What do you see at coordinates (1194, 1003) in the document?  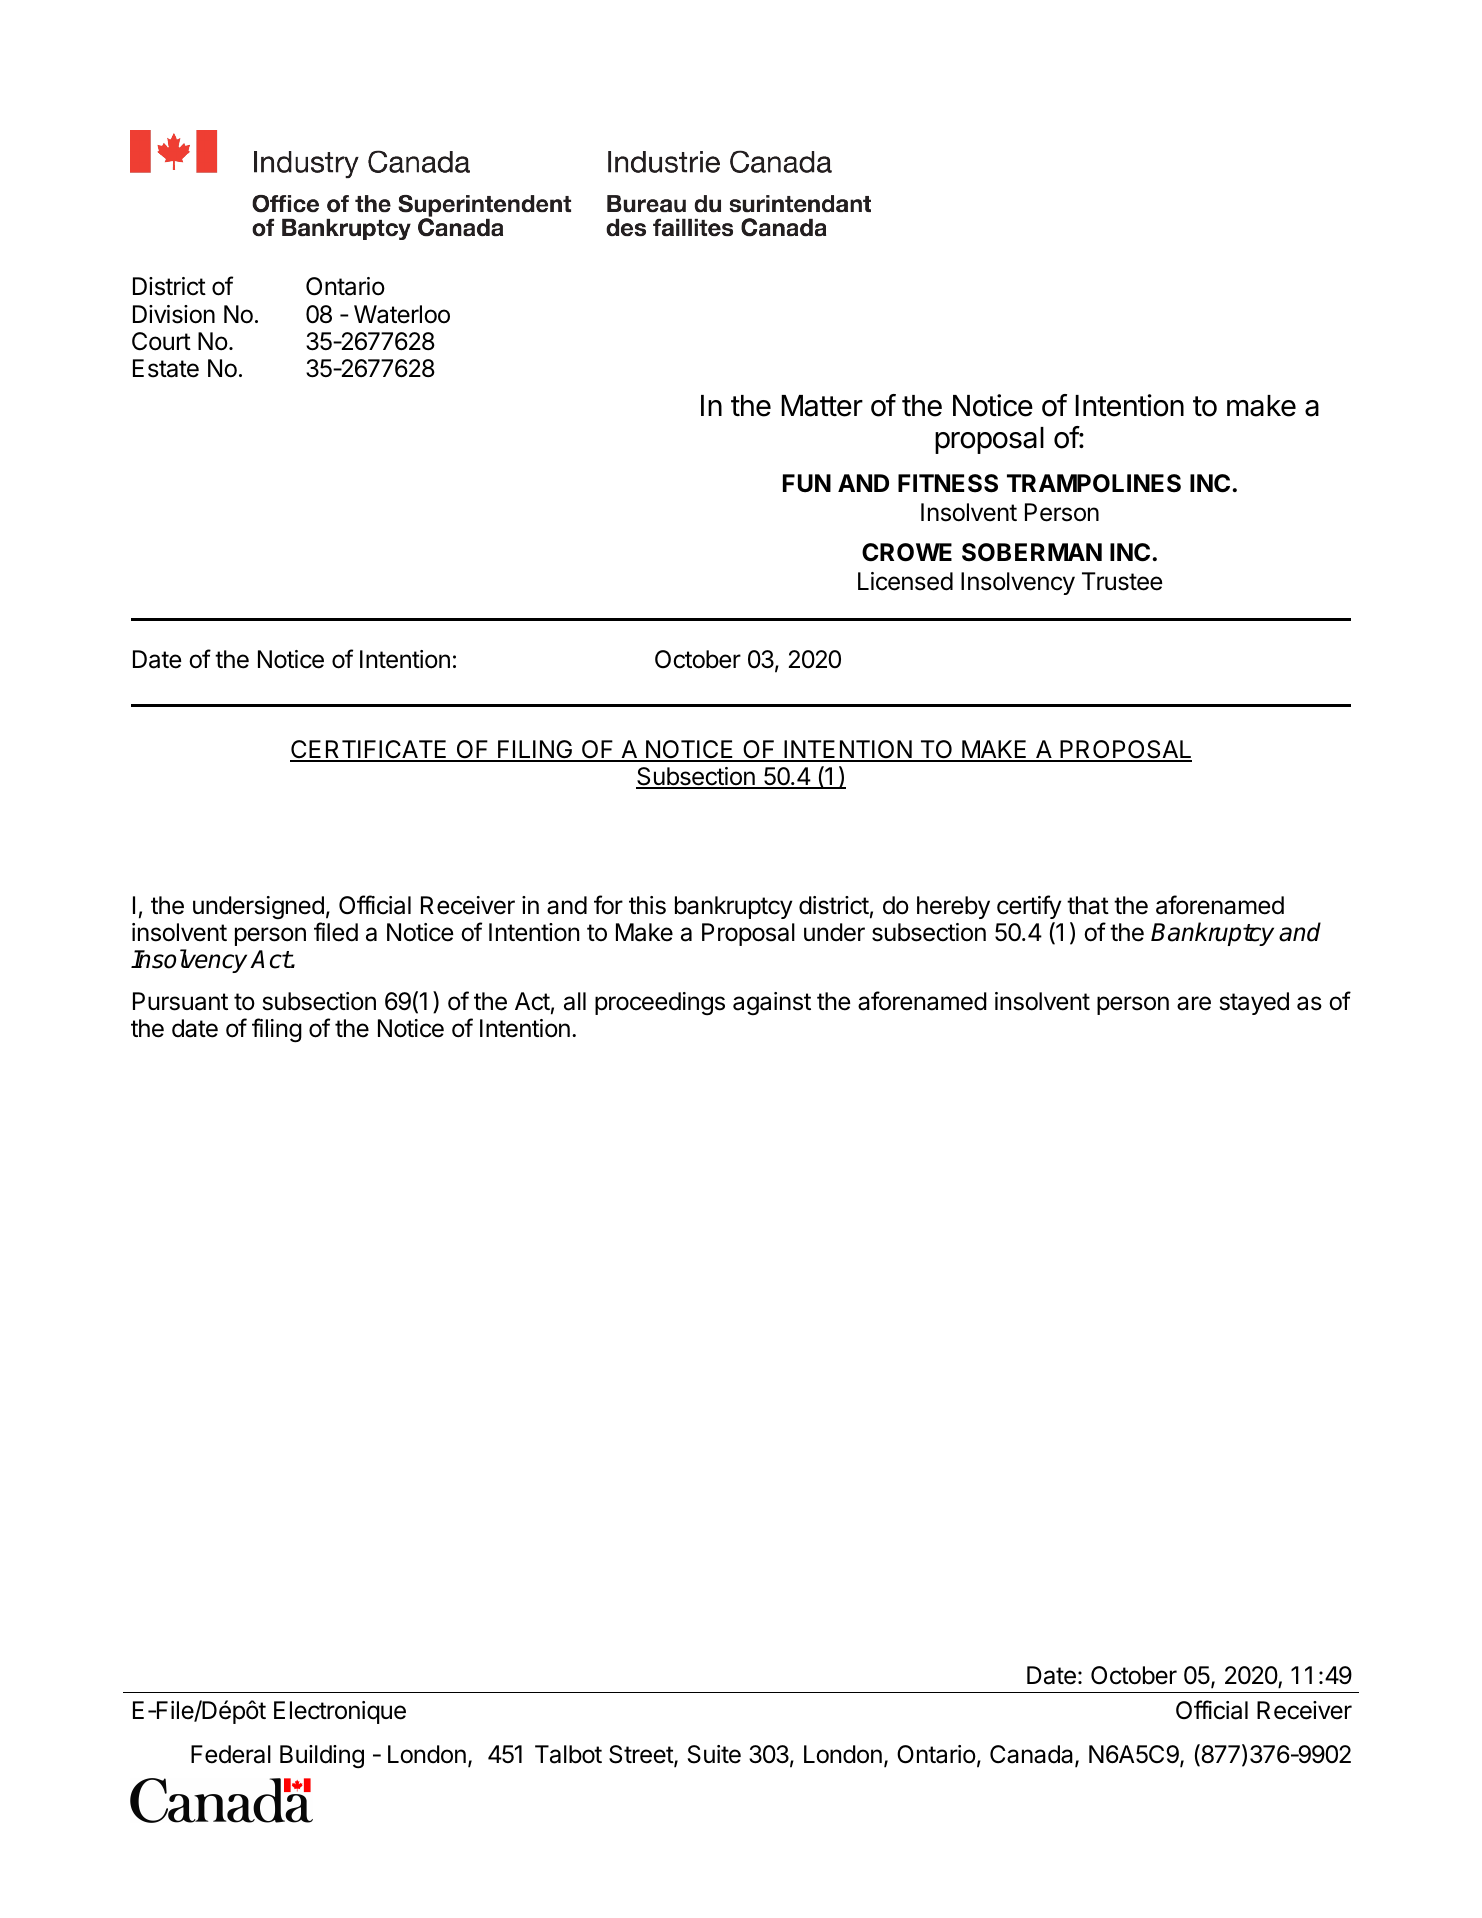 I see `are` at bounding box center [1194, 1003].
